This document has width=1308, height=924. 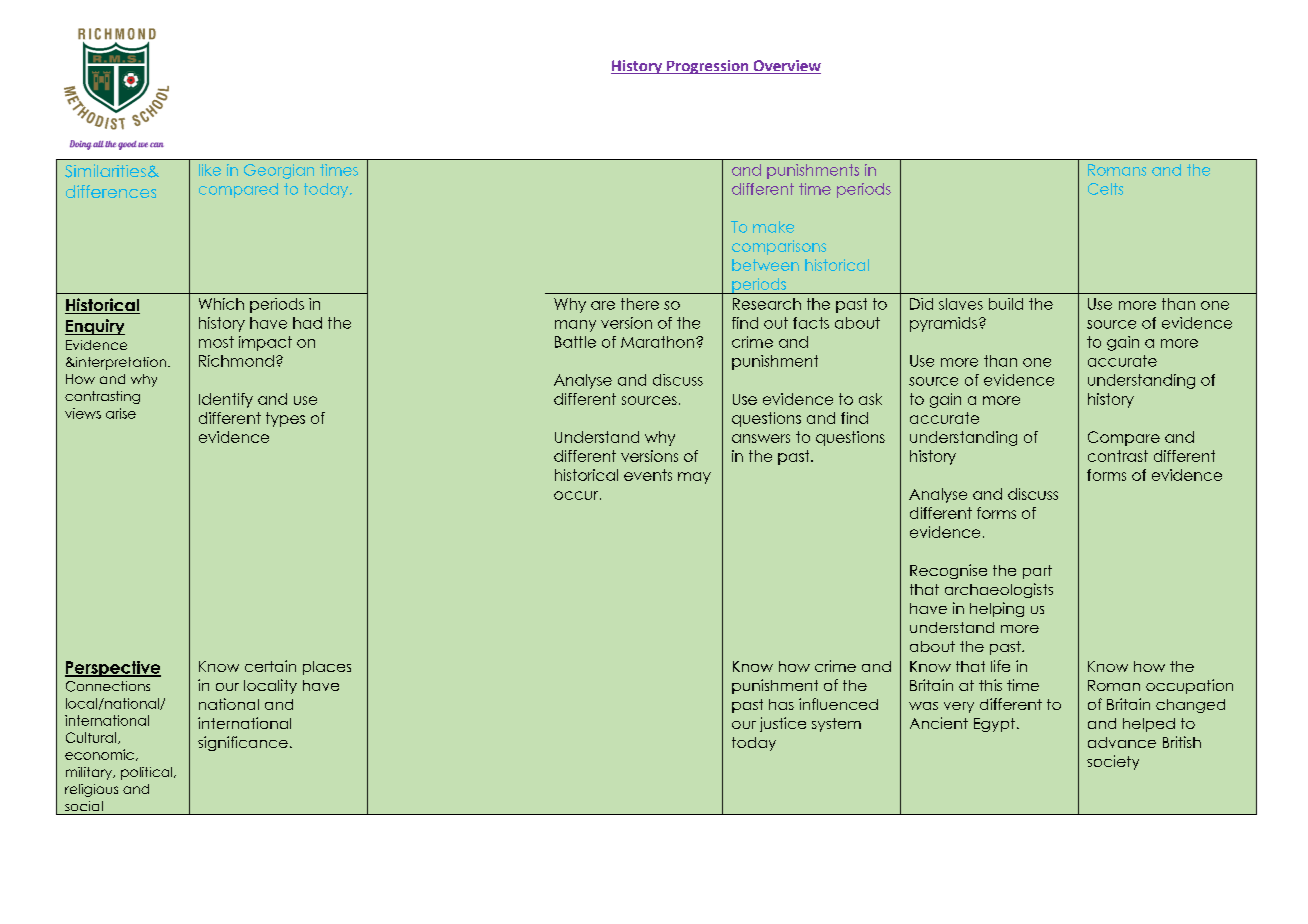 What do you see at coordinates (783, 724) in the document?
I see `justice` at bounding box center [783, 724].
